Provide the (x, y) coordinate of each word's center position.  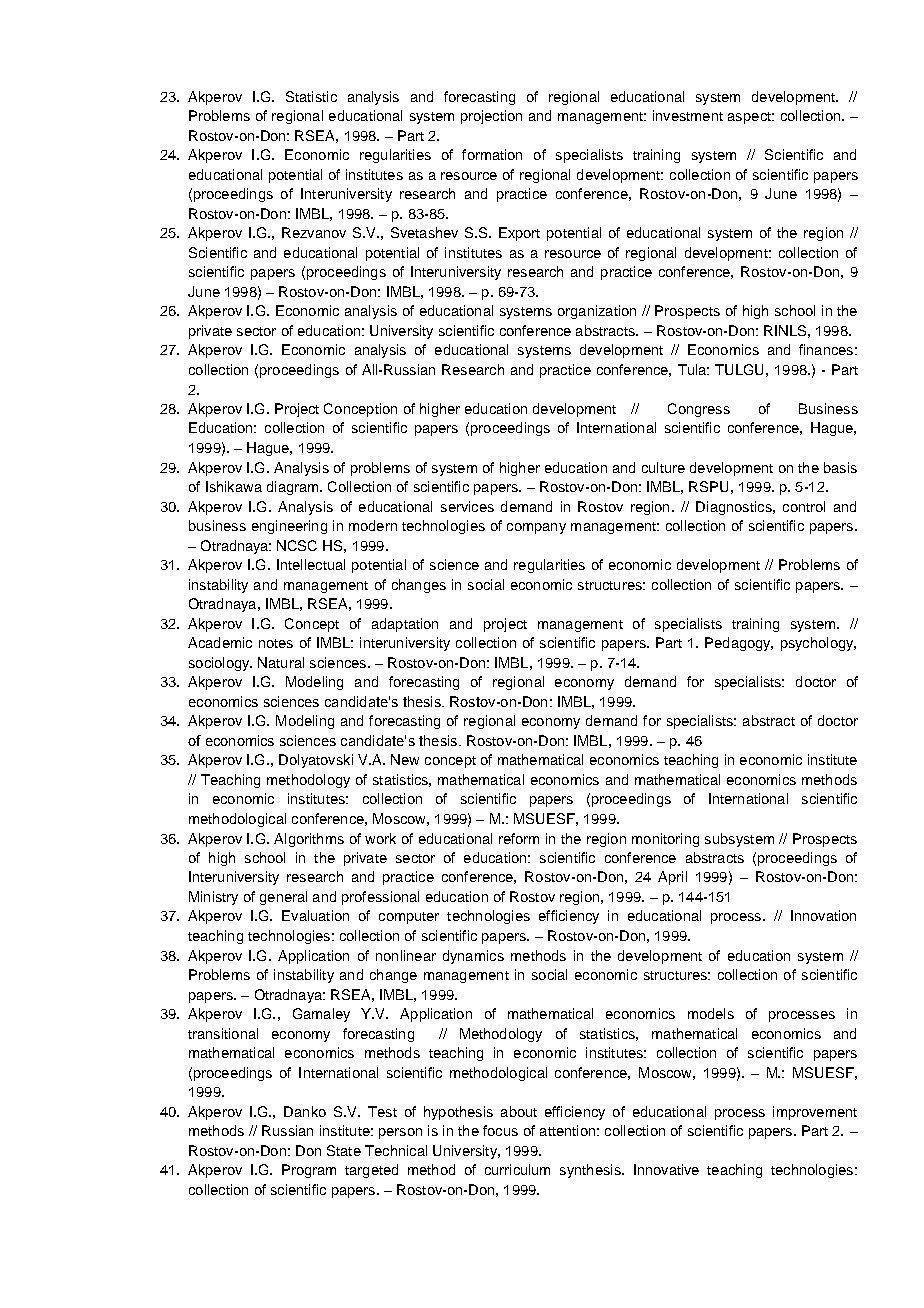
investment (688, 115)
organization (597, 312)
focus (500, 1130)
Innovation (823, 915)
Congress (699, 410)
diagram (294, 488)
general (283, 898)
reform (519, 838)
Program (309, 1171)
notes (276, 643)
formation (492, 154)
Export (519, 234)
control (804, 506)
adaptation (405, 625)
